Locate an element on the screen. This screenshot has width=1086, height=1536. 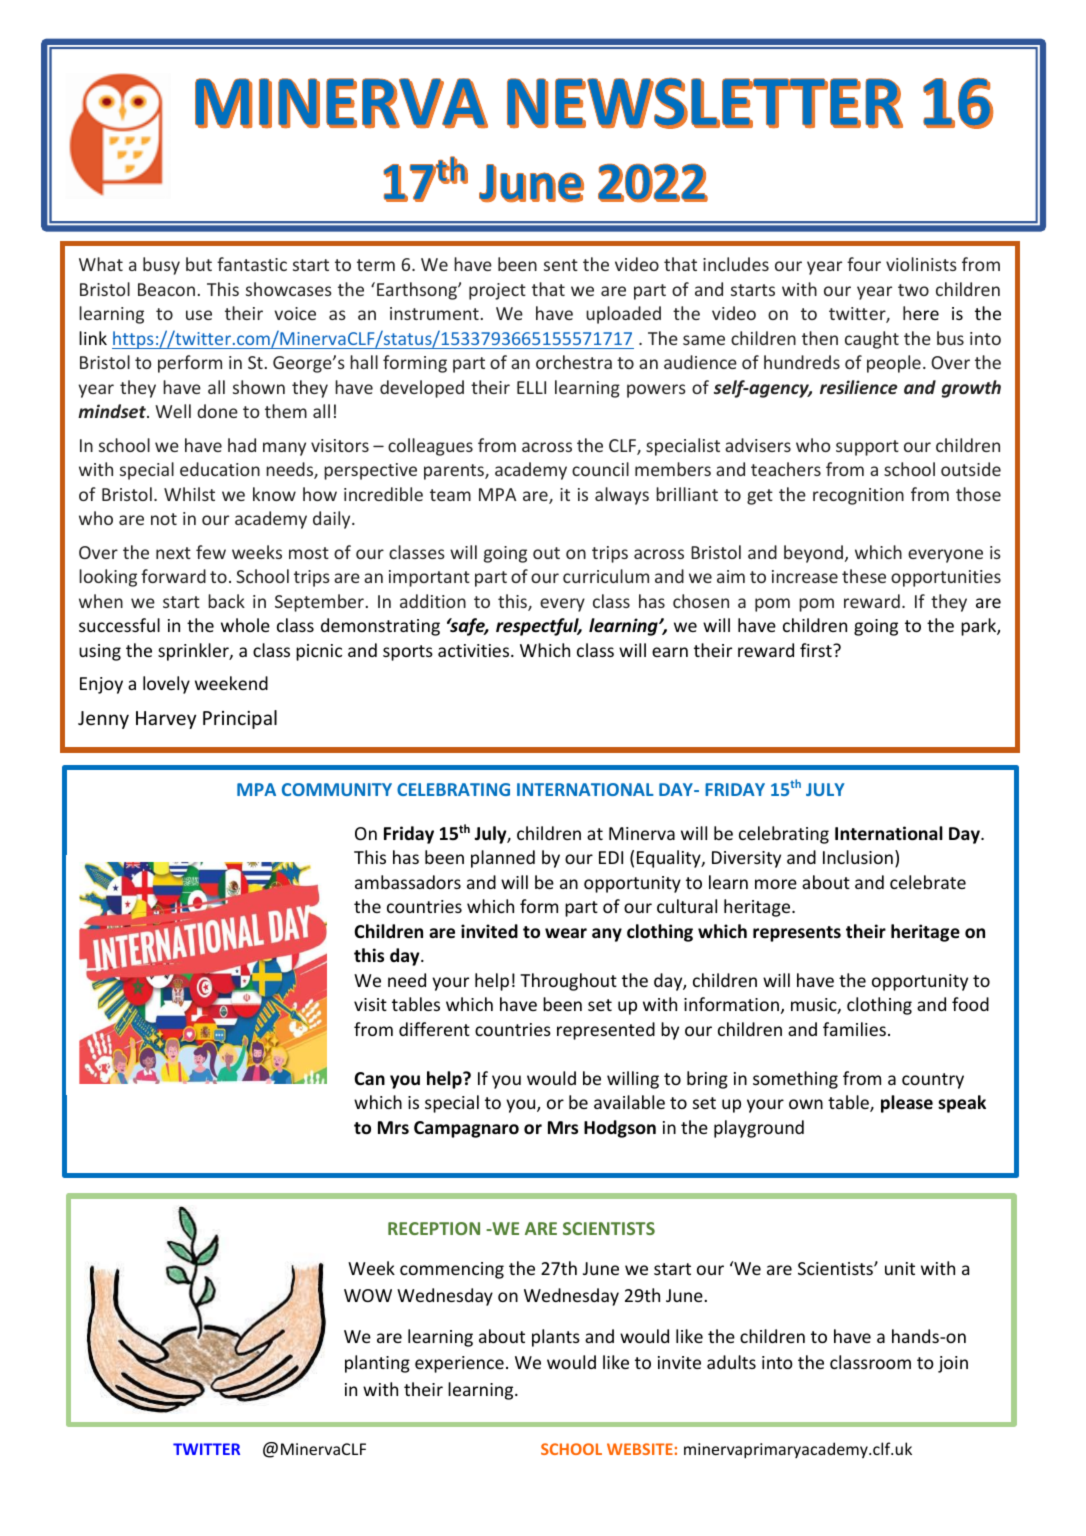
project is located at coordinates (497, 291).
